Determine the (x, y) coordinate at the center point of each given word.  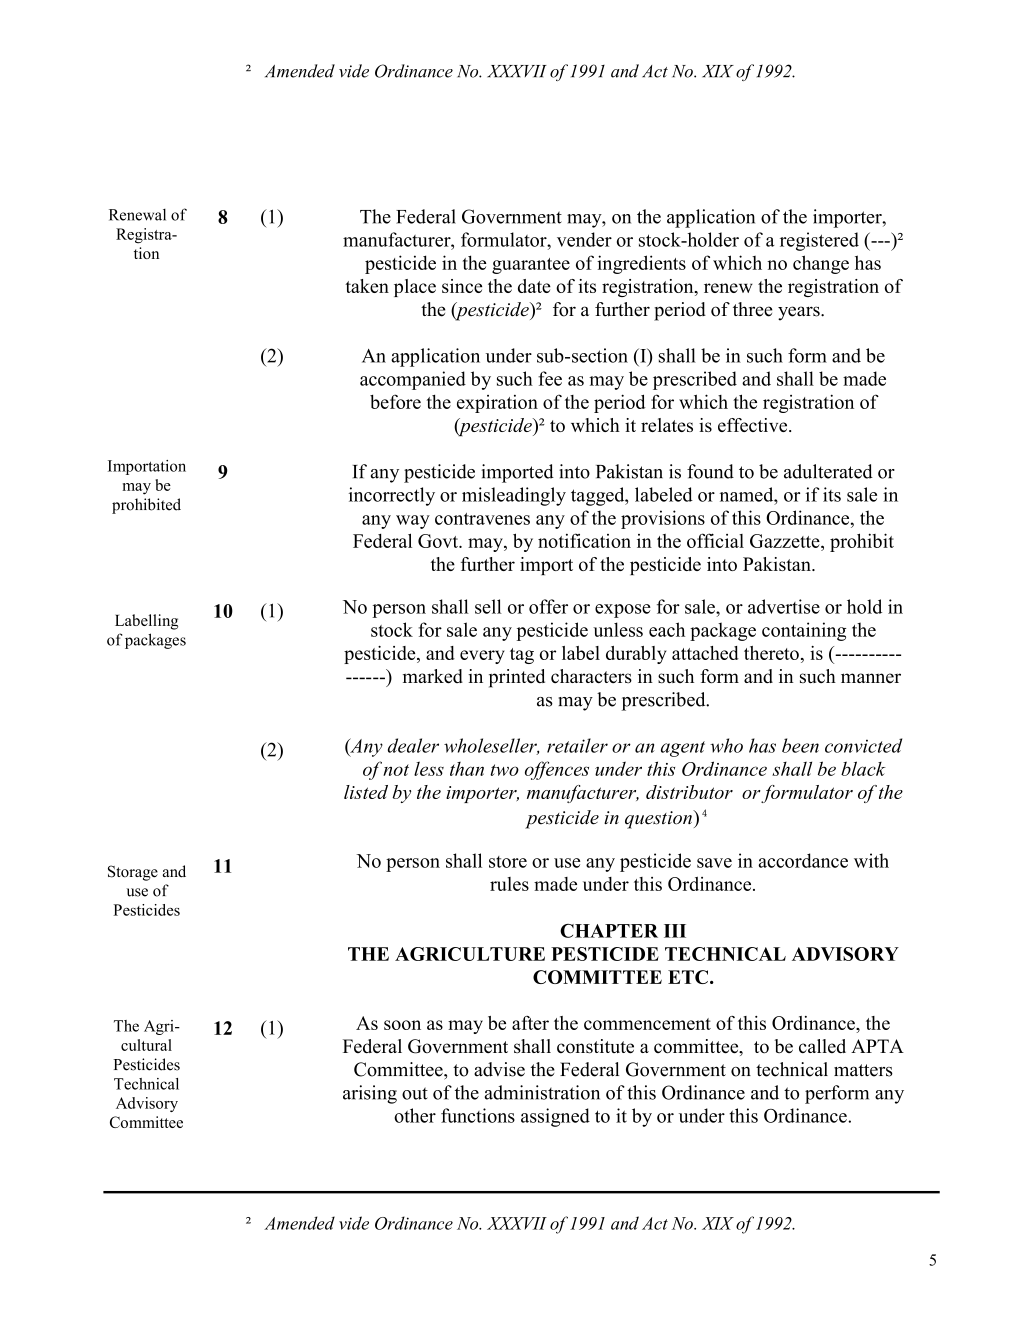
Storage (133, 873)
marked (433, 676)
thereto (771, 653)
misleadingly (514, 496)
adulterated (828, 471)
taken (367, 286)
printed (517, 678)
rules (509, 884)
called (822, 1046)
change (821, 264)
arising (370, 1094)
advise (499, 1069)
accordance (803, 860)
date (534, 286)
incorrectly (392, 496)
